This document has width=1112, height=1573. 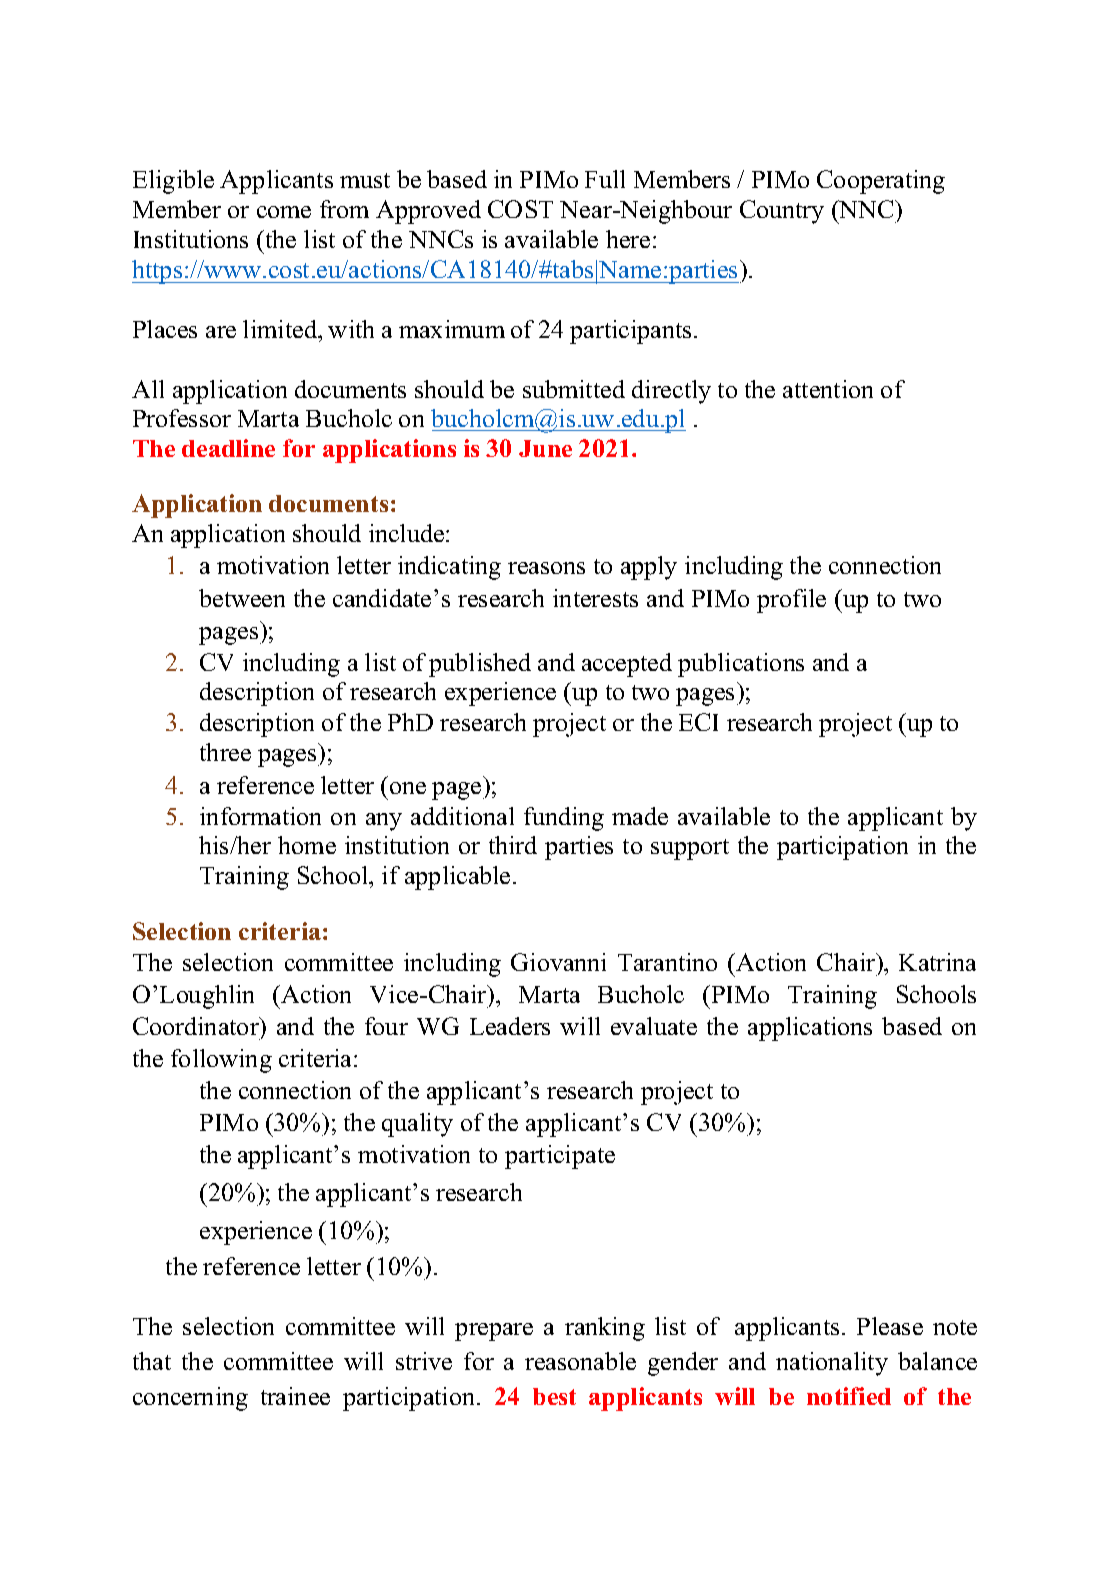 What do you see at coordinates (605, 179) in the document?
I see `Full` at bounding box center [605, 179].
